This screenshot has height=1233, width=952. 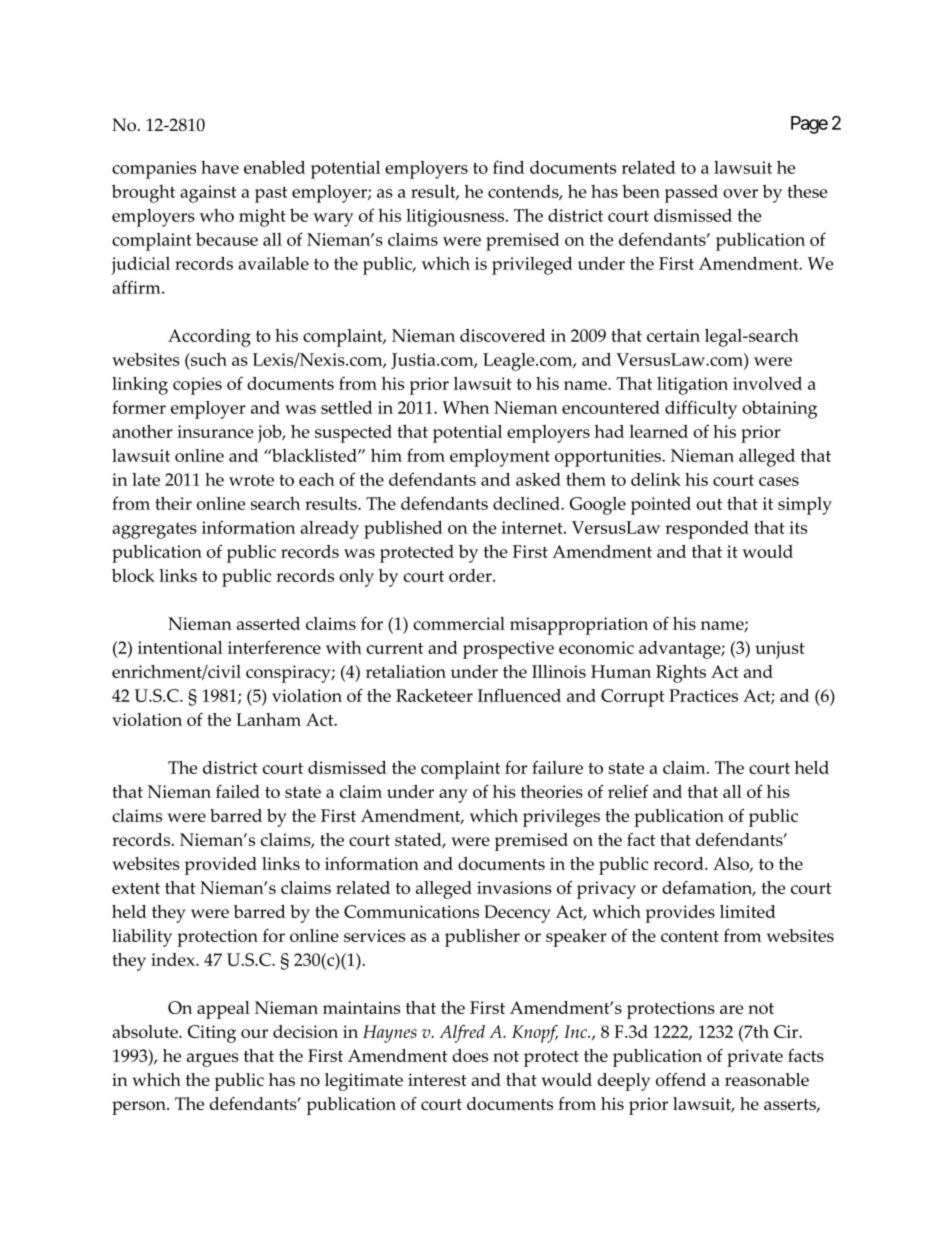 What do you see at coordinates (767, 1079) in the screenshot?
I see `reasonable` at bounding box center [767, 1079].
